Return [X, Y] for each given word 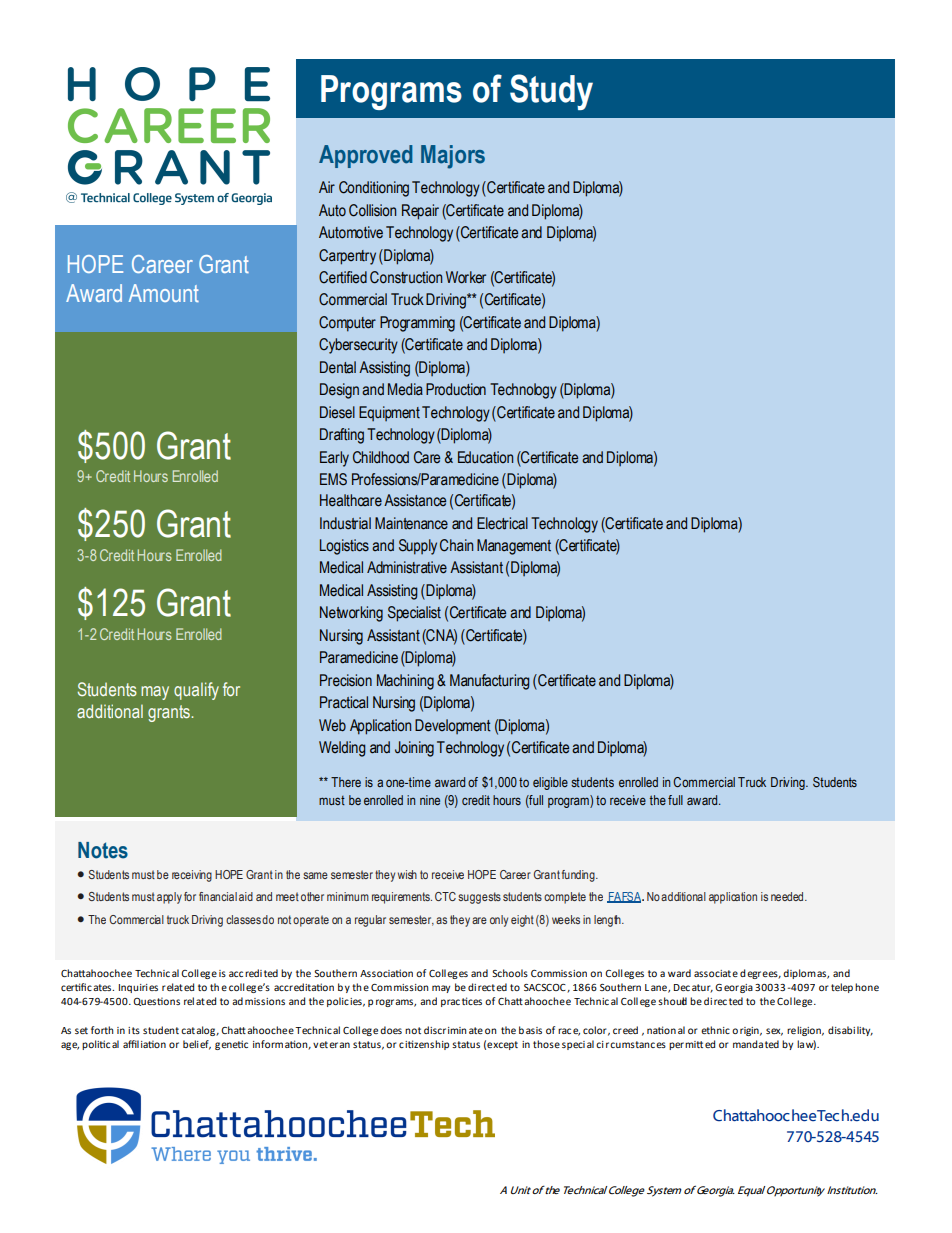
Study [551, 92]
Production [456, 389]
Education [485, 457]
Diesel [337, 412]
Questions [156, 1001]
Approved [365, 156]
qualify [196, 691]
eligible [550, 783]
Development [453, 726]
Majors [453, 157]
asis [534, 1030]
